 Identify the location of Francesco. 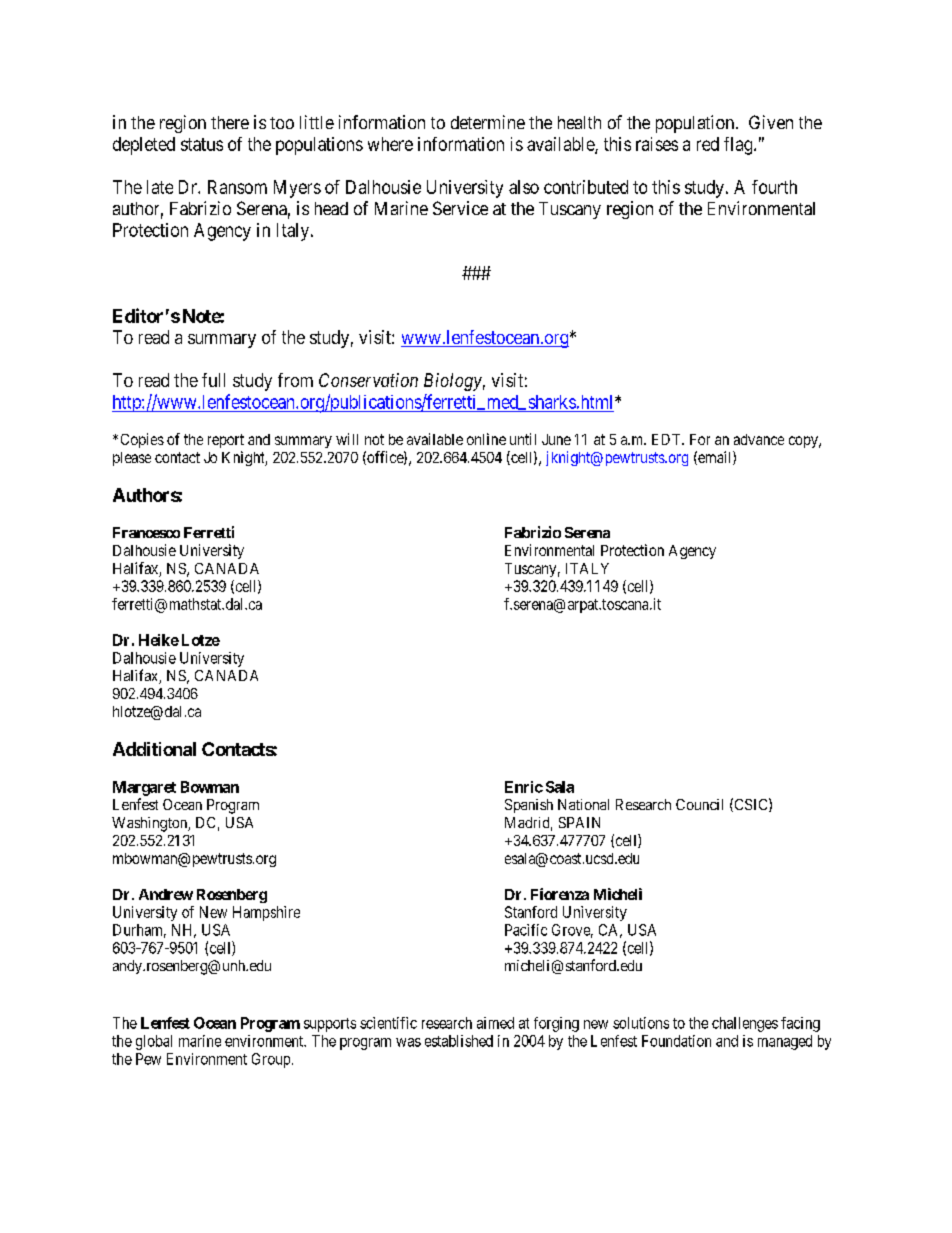
(146, 532).
